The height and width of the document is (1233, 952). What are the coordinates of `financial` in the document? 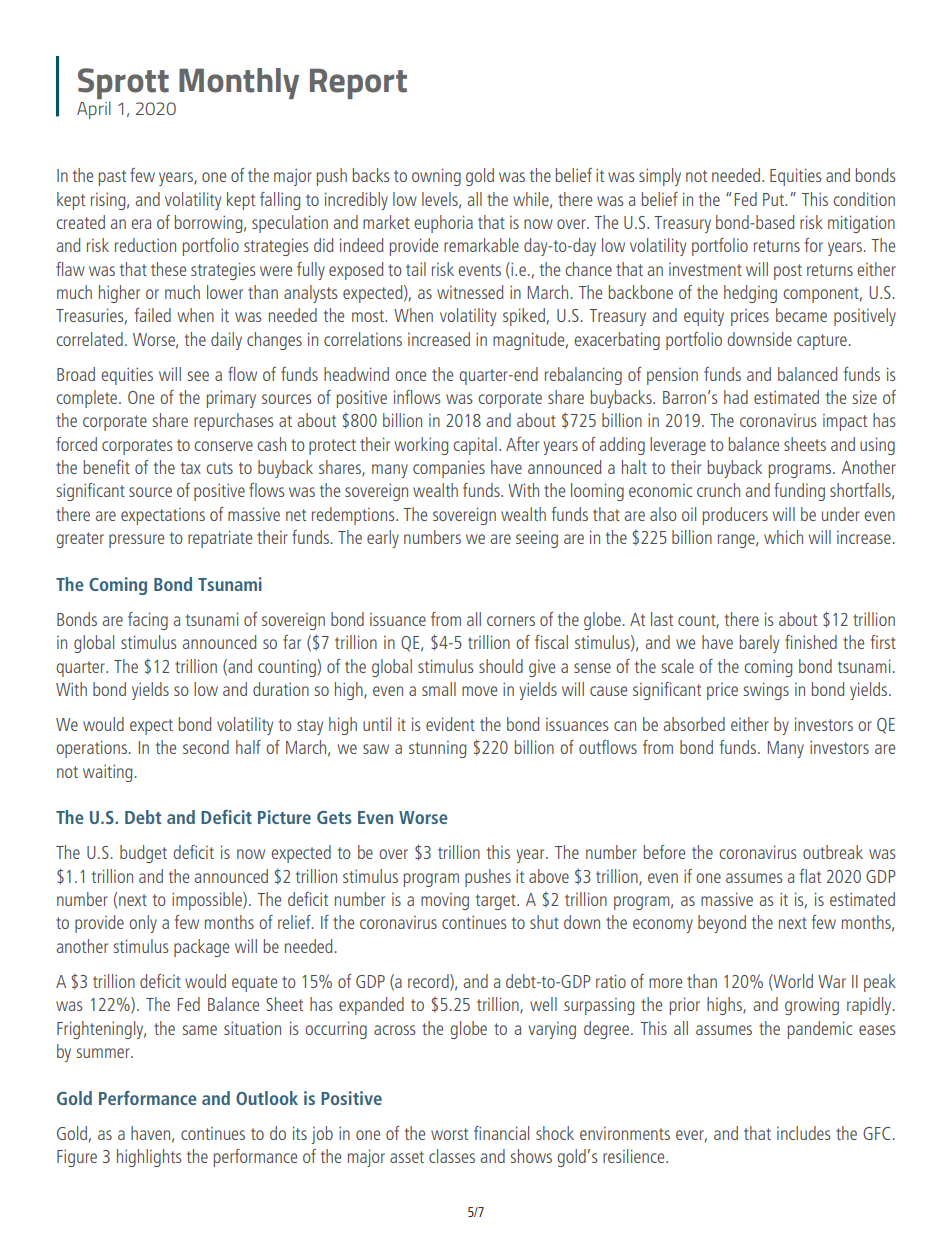 It's located at (501, 1133).
